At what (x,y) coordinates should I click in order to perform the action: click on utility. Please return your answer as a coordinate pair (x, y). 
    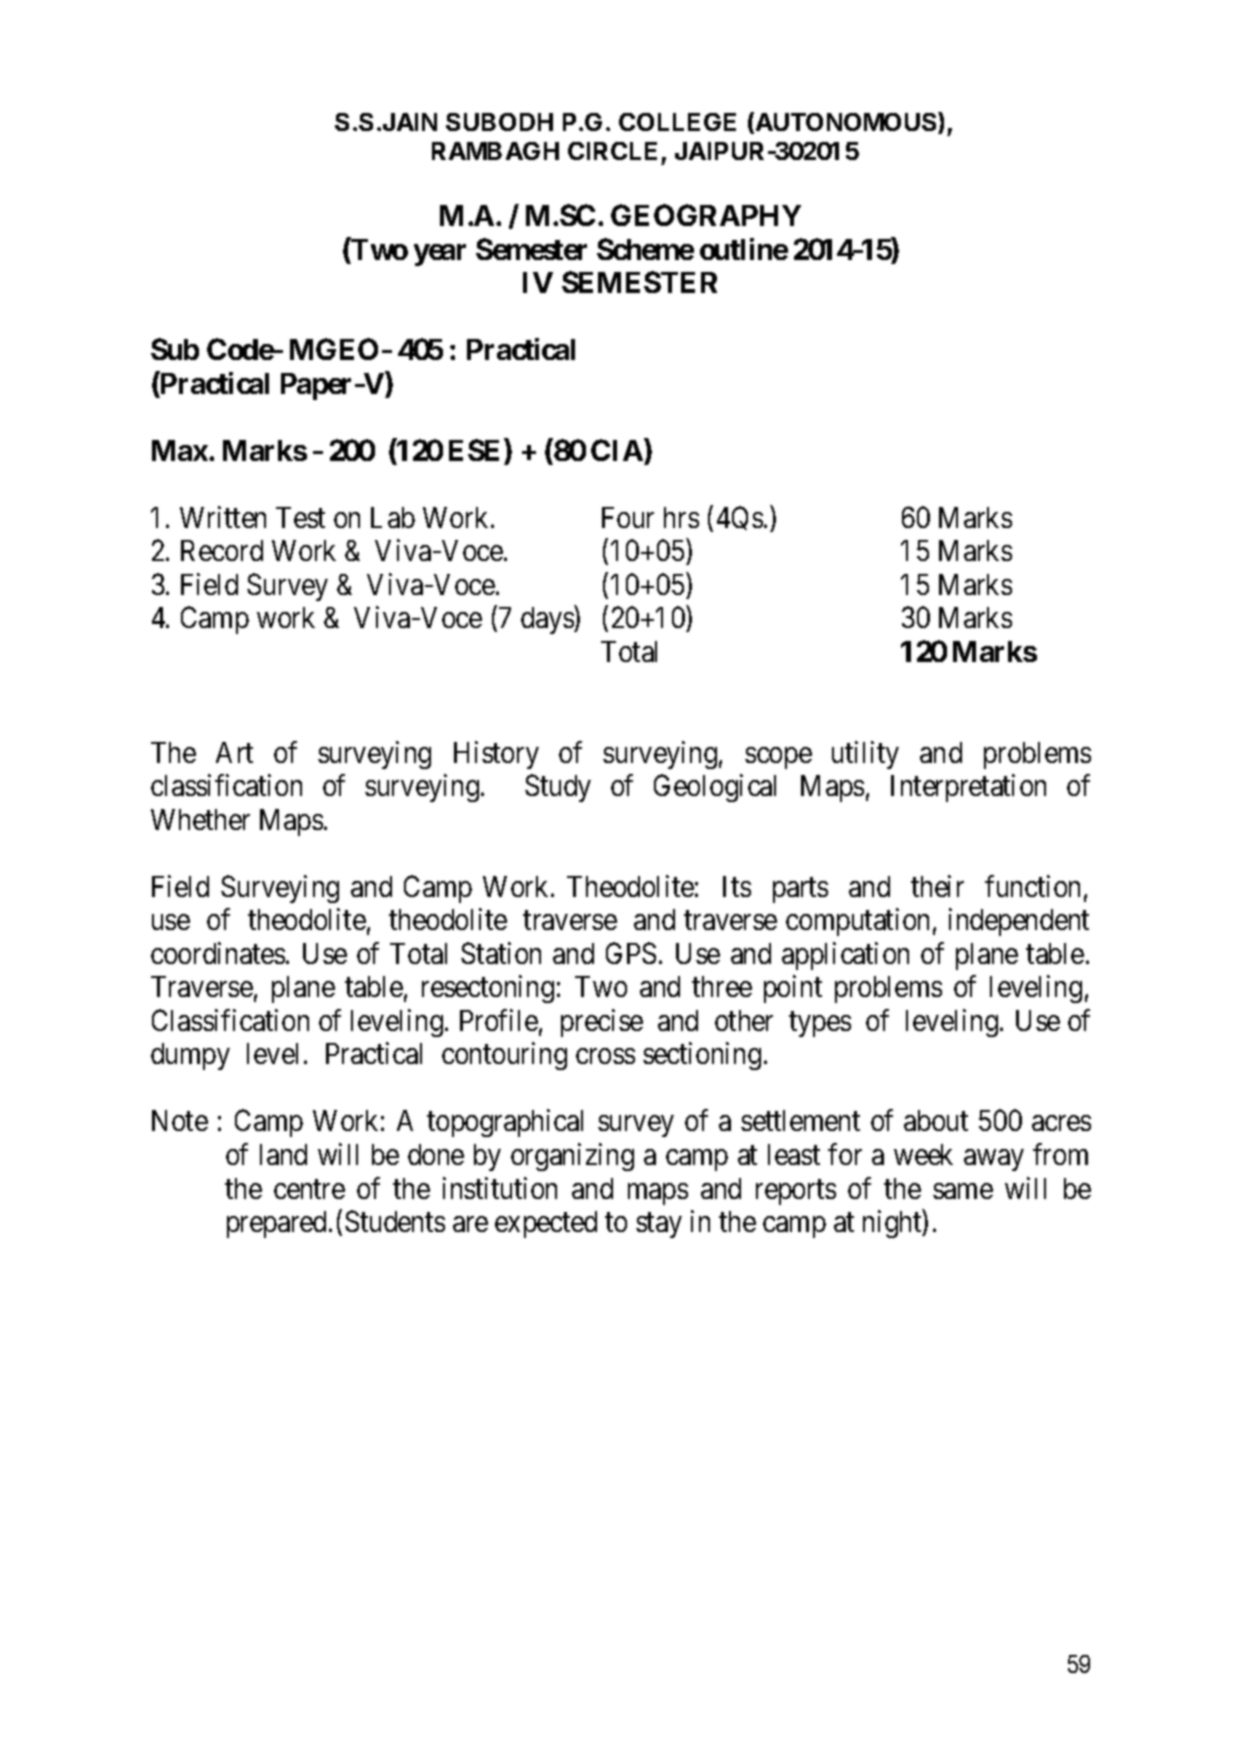
    Looking at the image, I should click on (865, 755).
